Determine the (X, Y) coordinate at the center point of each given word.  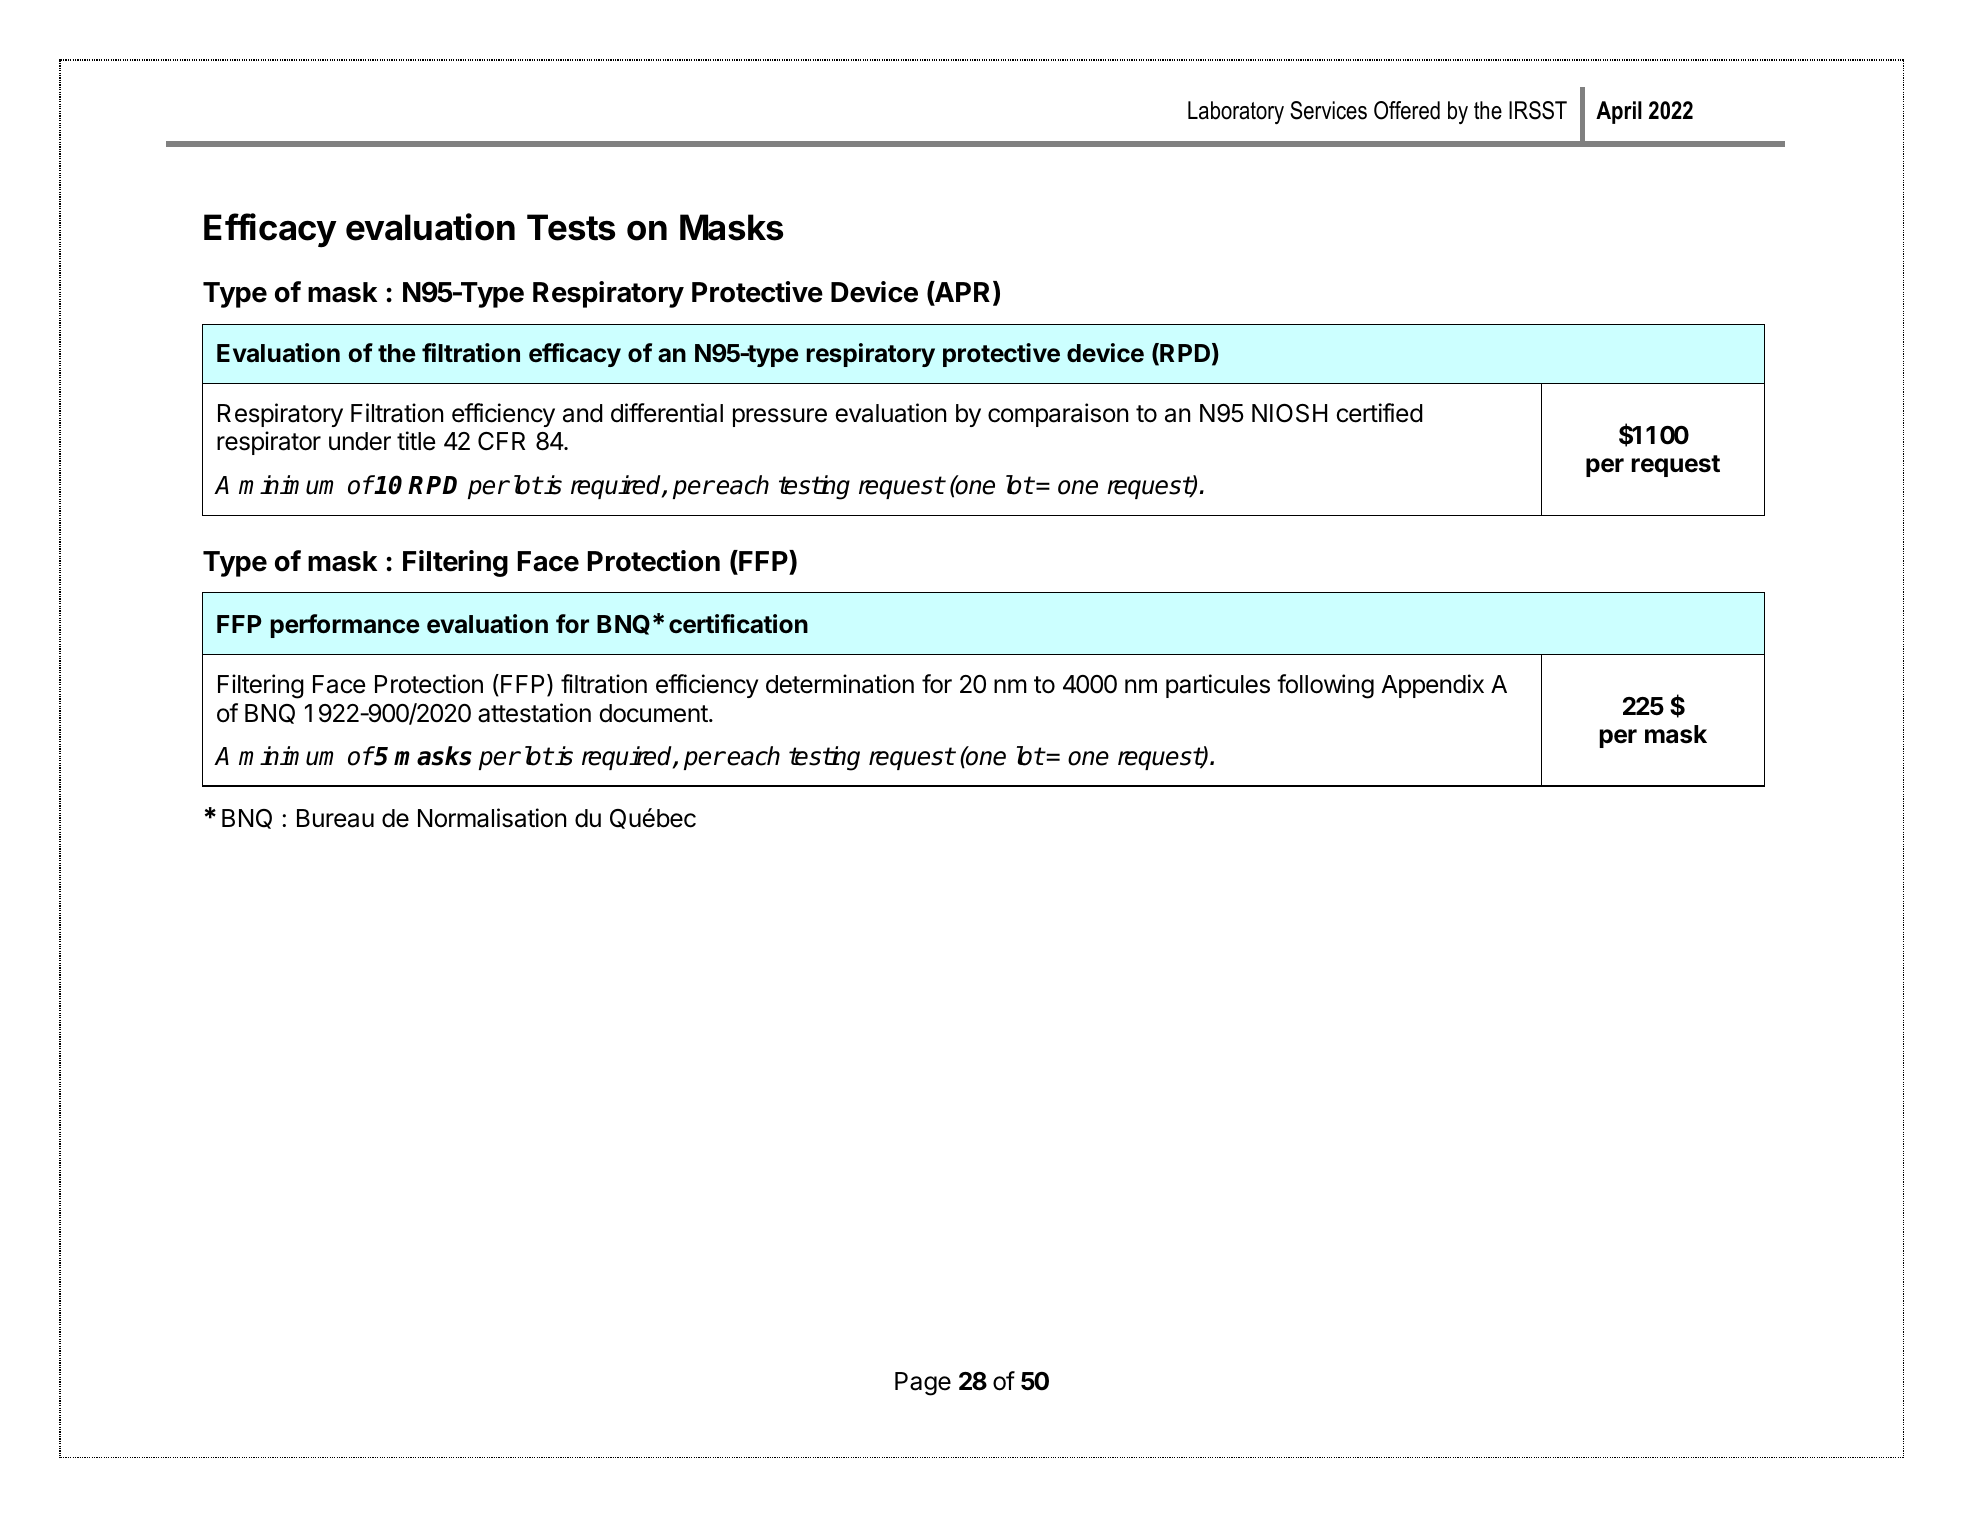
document (653, 713)
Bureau (335, 818)
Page (923, 1384)
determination (840, 684)
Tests (571, 227)
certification (738, 624)
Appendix (1432, 686)
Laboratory (1236, 112)
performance (345, 626)
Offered (1407, 110)
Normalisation (492, 818)
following (1325, 686)
